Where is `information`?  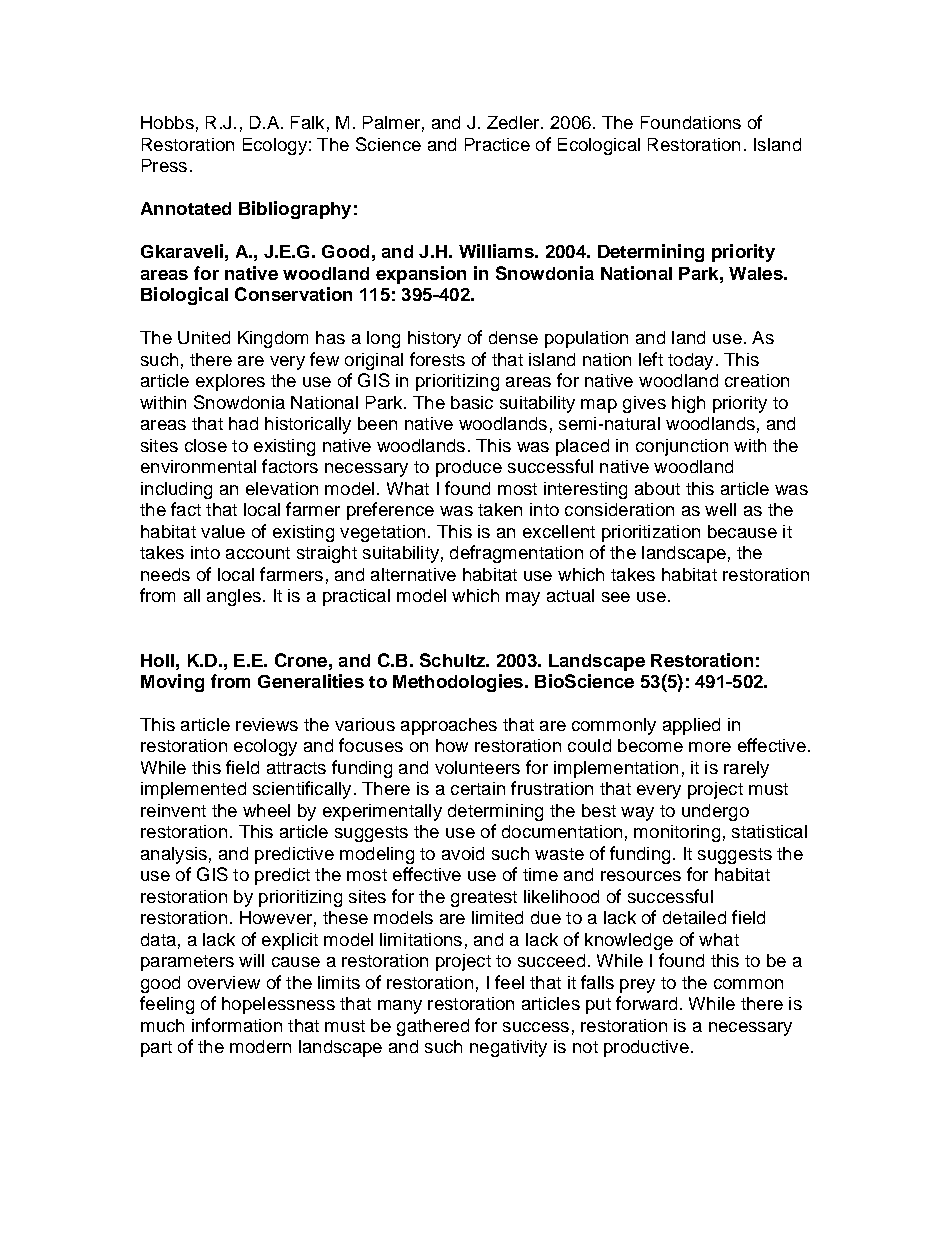 information is located at coordinates (237, 1025).
